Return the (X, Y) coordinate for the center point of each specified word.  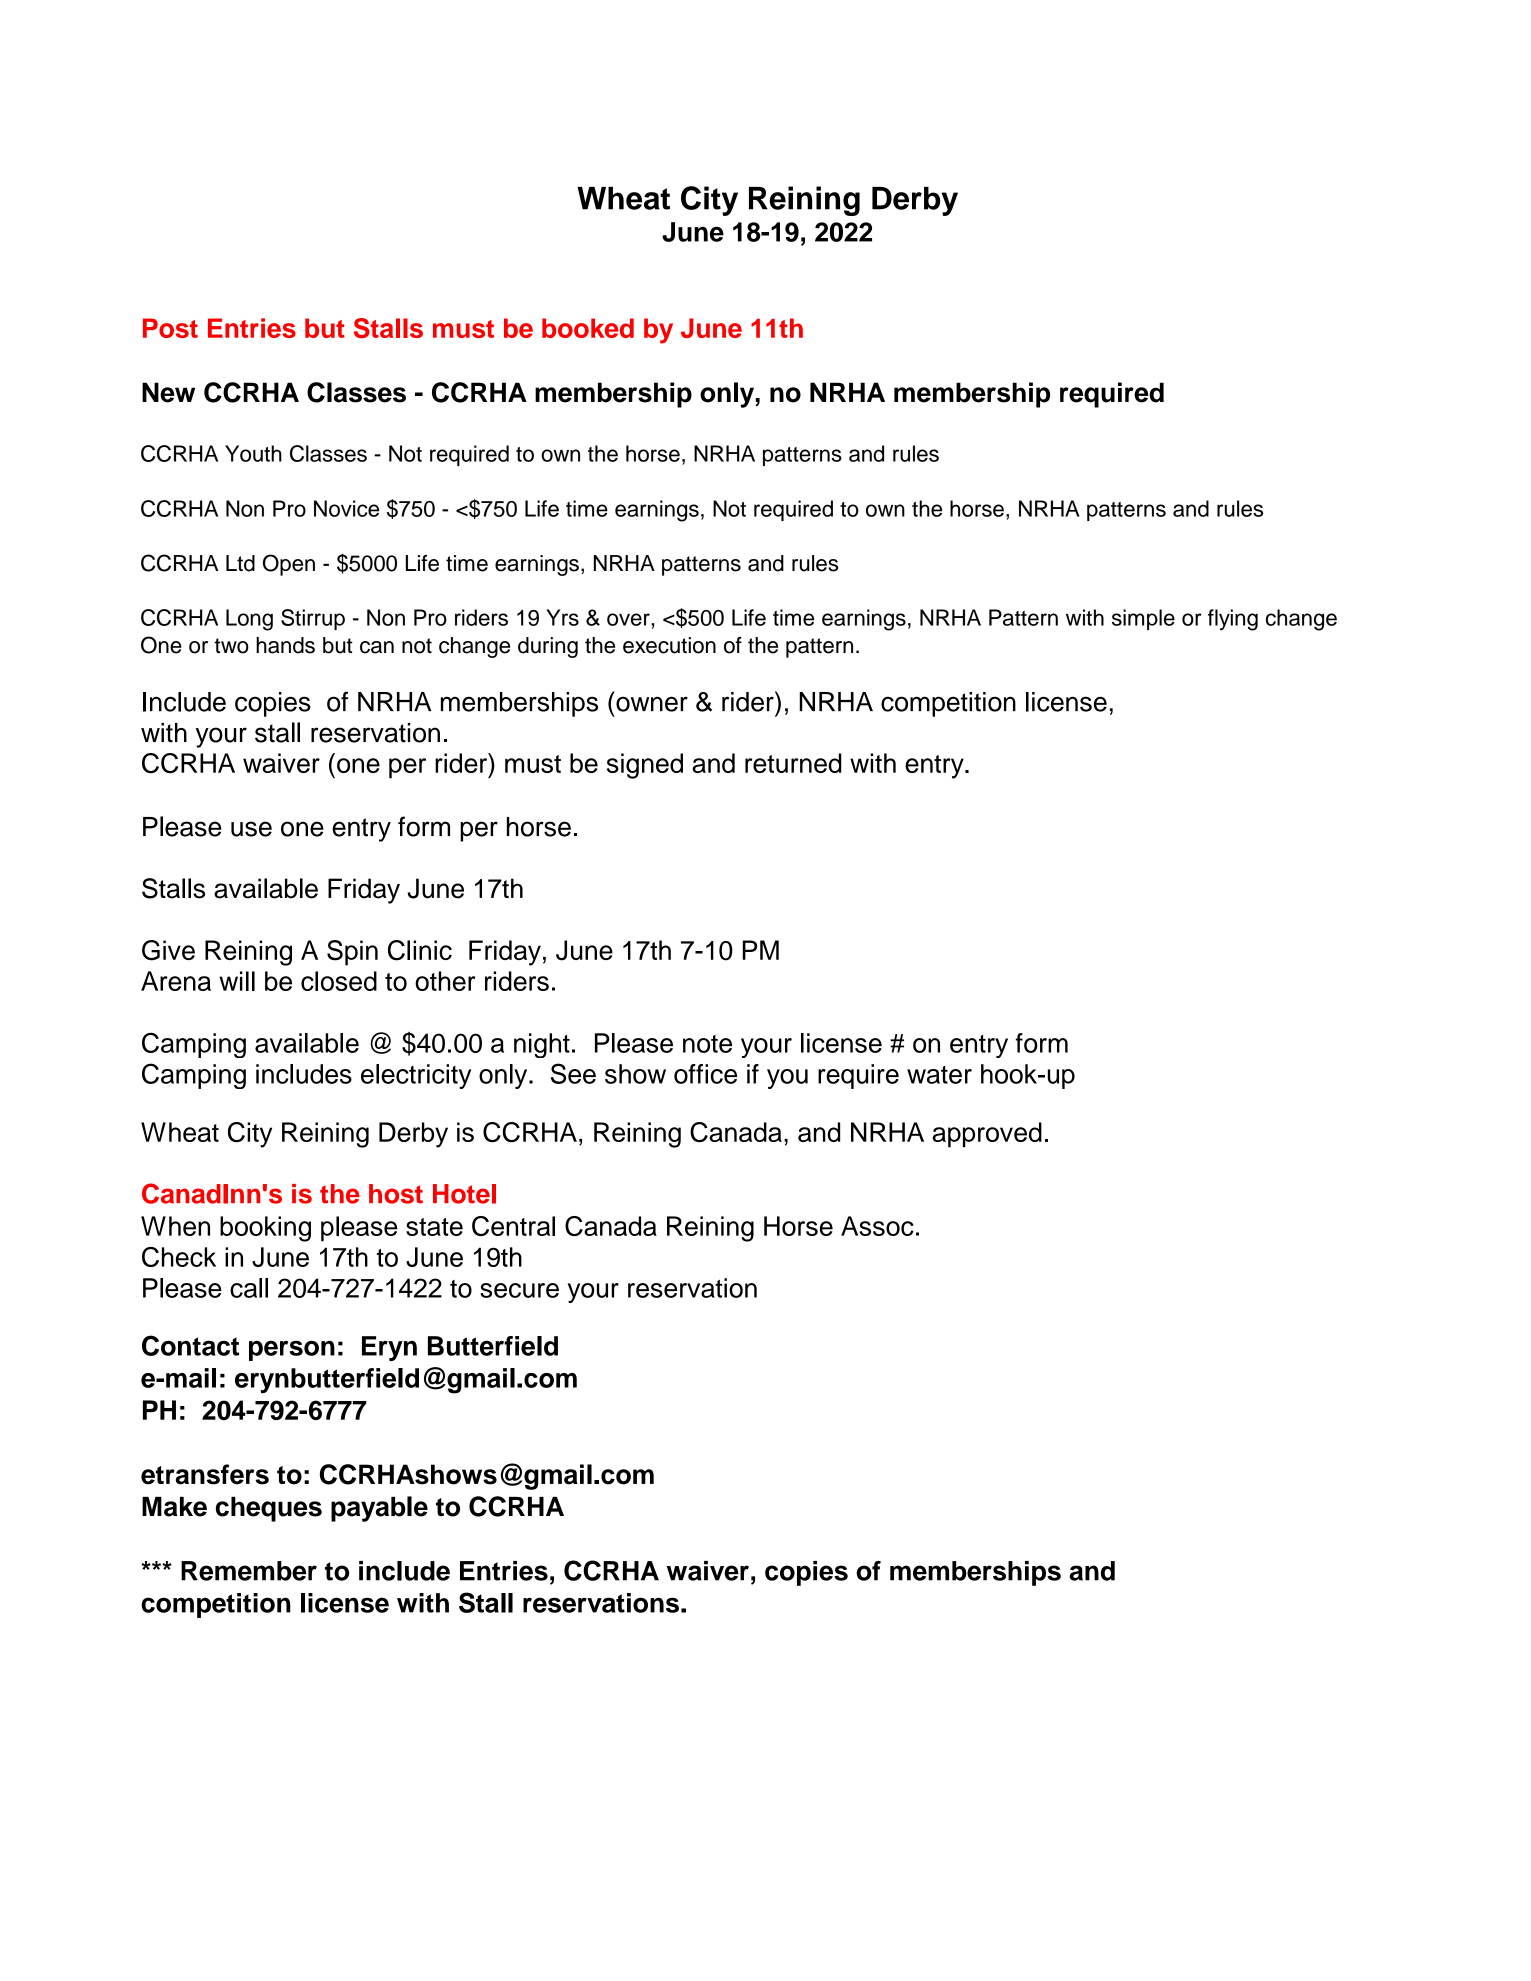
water (939, 1075)
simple (1143, 619)
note (707, 1044)
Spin (352, 953)
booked (588, 328)
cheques (269, 1509)
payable (379, 1509)
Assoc (877, 1226)
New (168, 392)
